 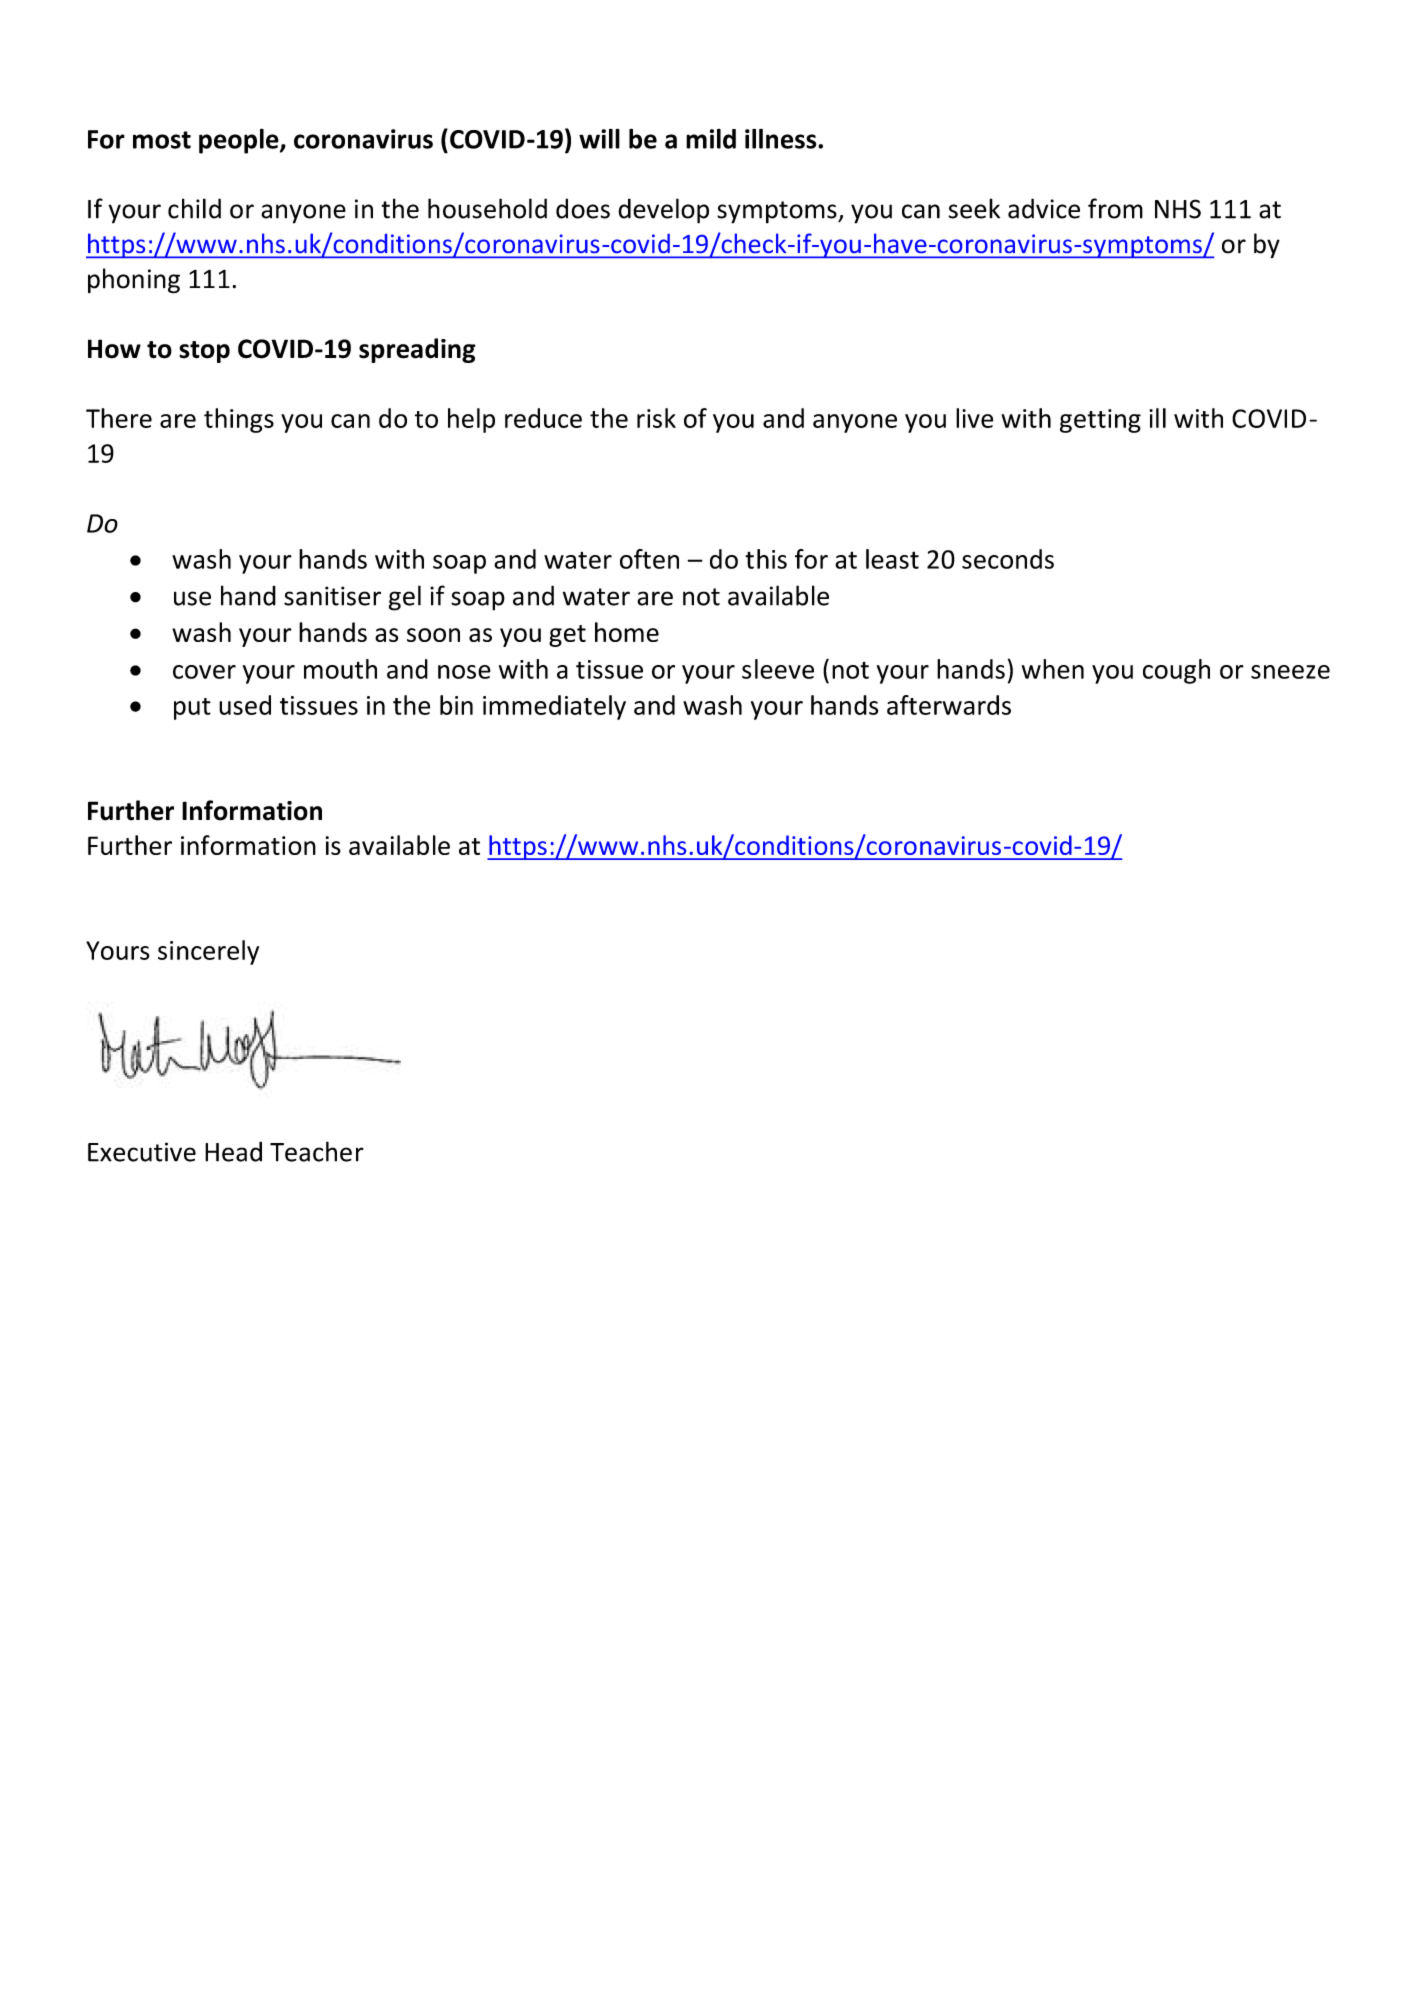 What do you see at coordinates (240, 141) in the image?
I see `people` at bounding box center [240, 141].
